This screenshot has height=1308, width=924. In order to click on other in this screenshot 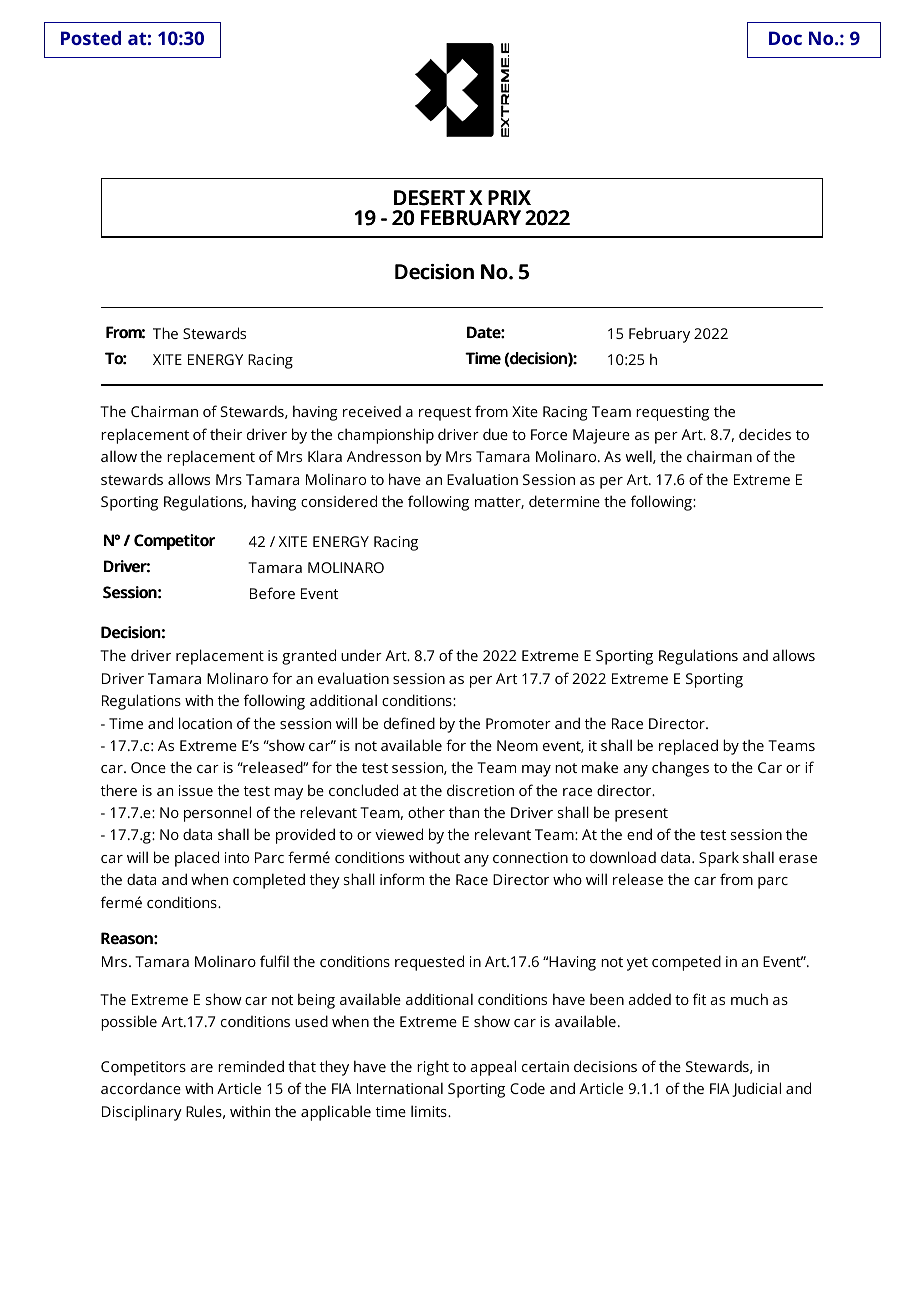, I will do `click(426, 812)`.
